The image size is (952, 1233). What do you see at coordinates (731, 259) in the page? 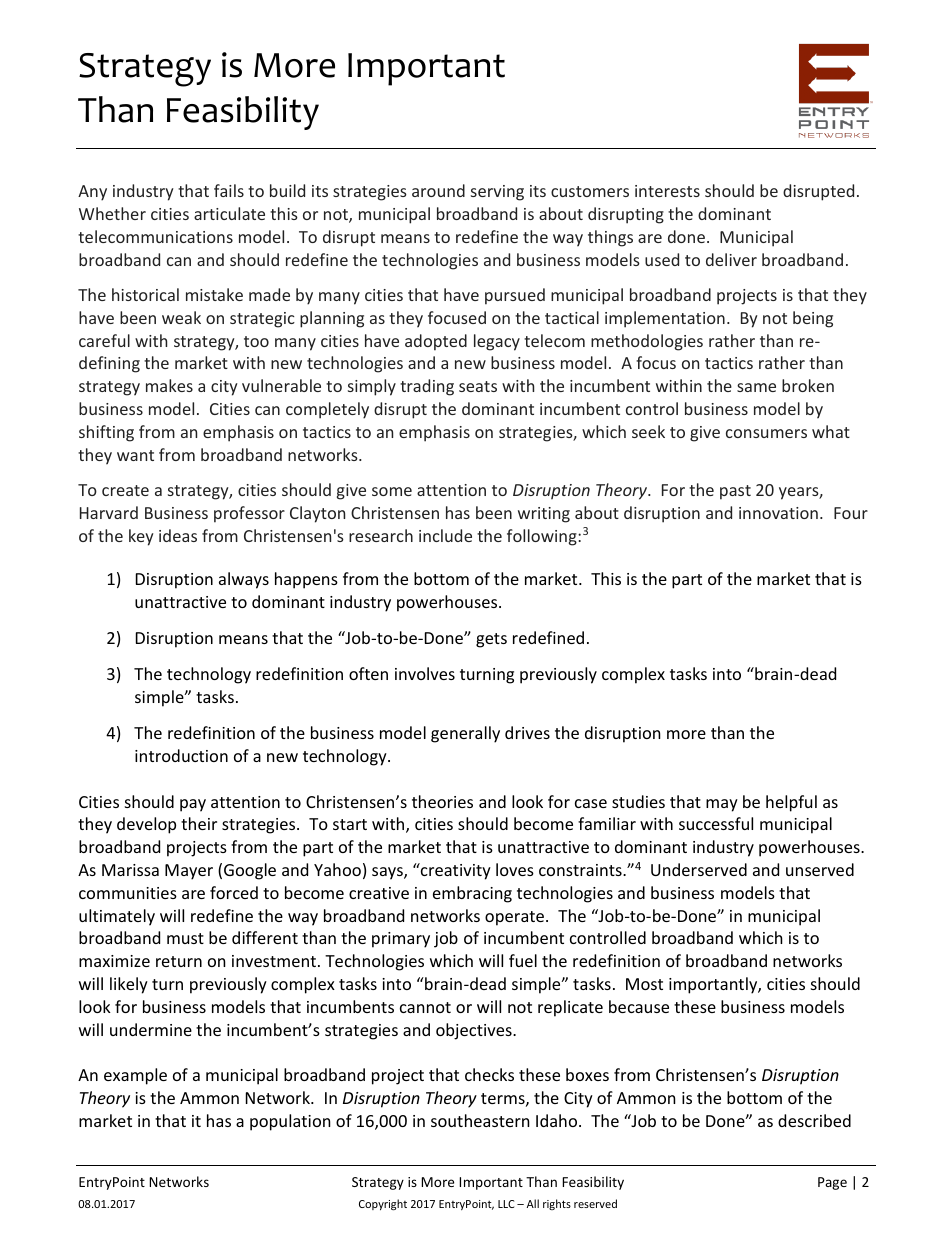
I see `deliver` at bounding box center [731, 259].
